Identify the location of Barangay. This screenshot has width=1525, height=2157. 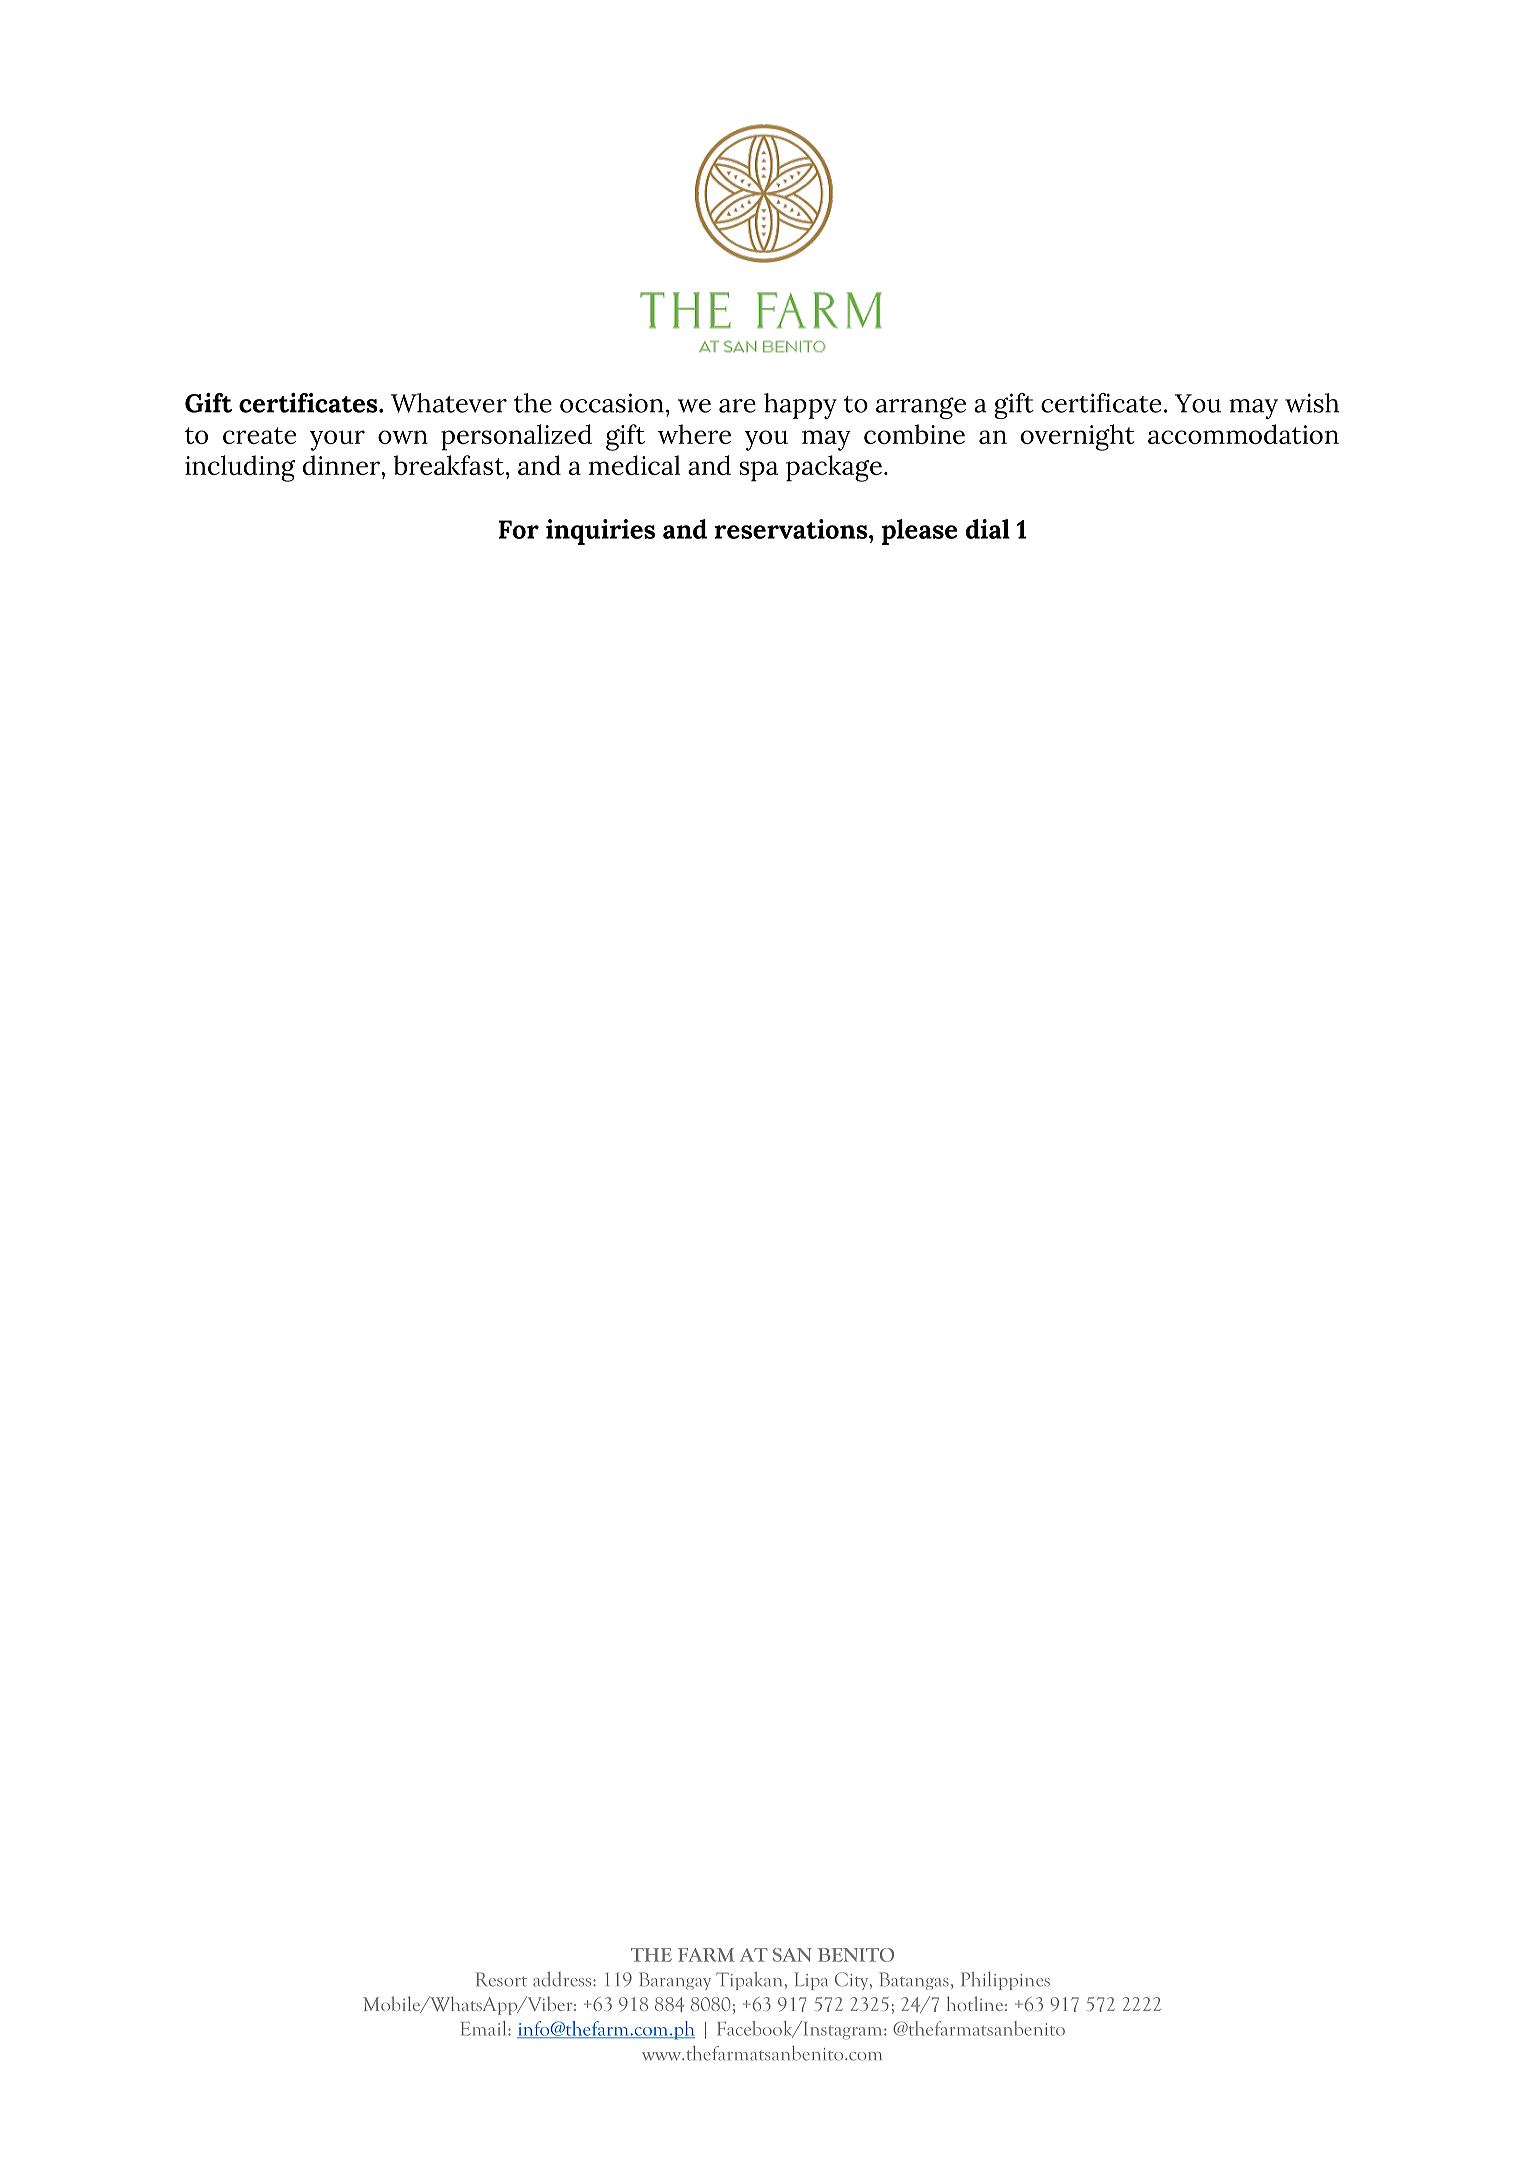
(675, 1981).
